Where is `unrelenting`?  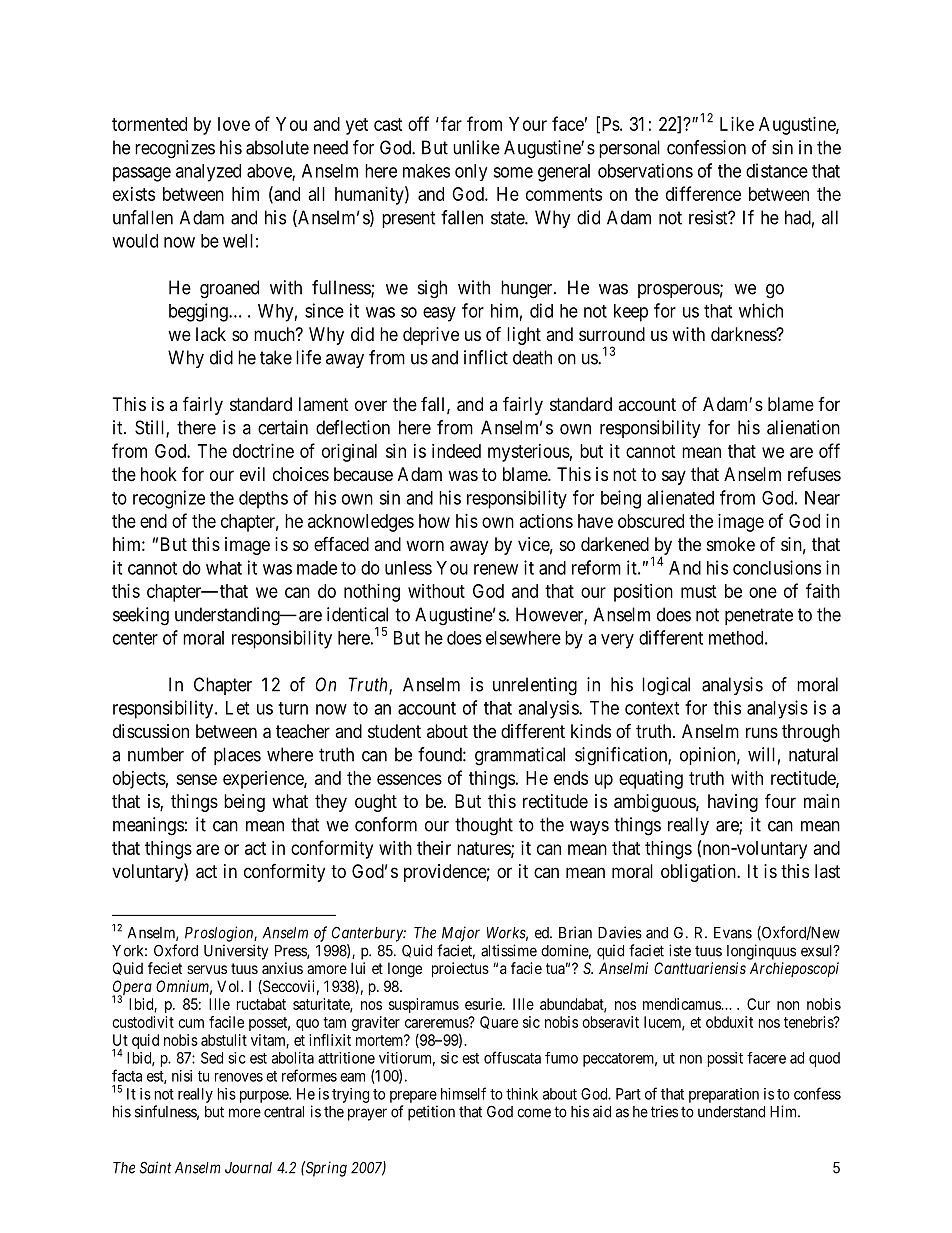 unrelenting is located at coordinates (535, 686).
